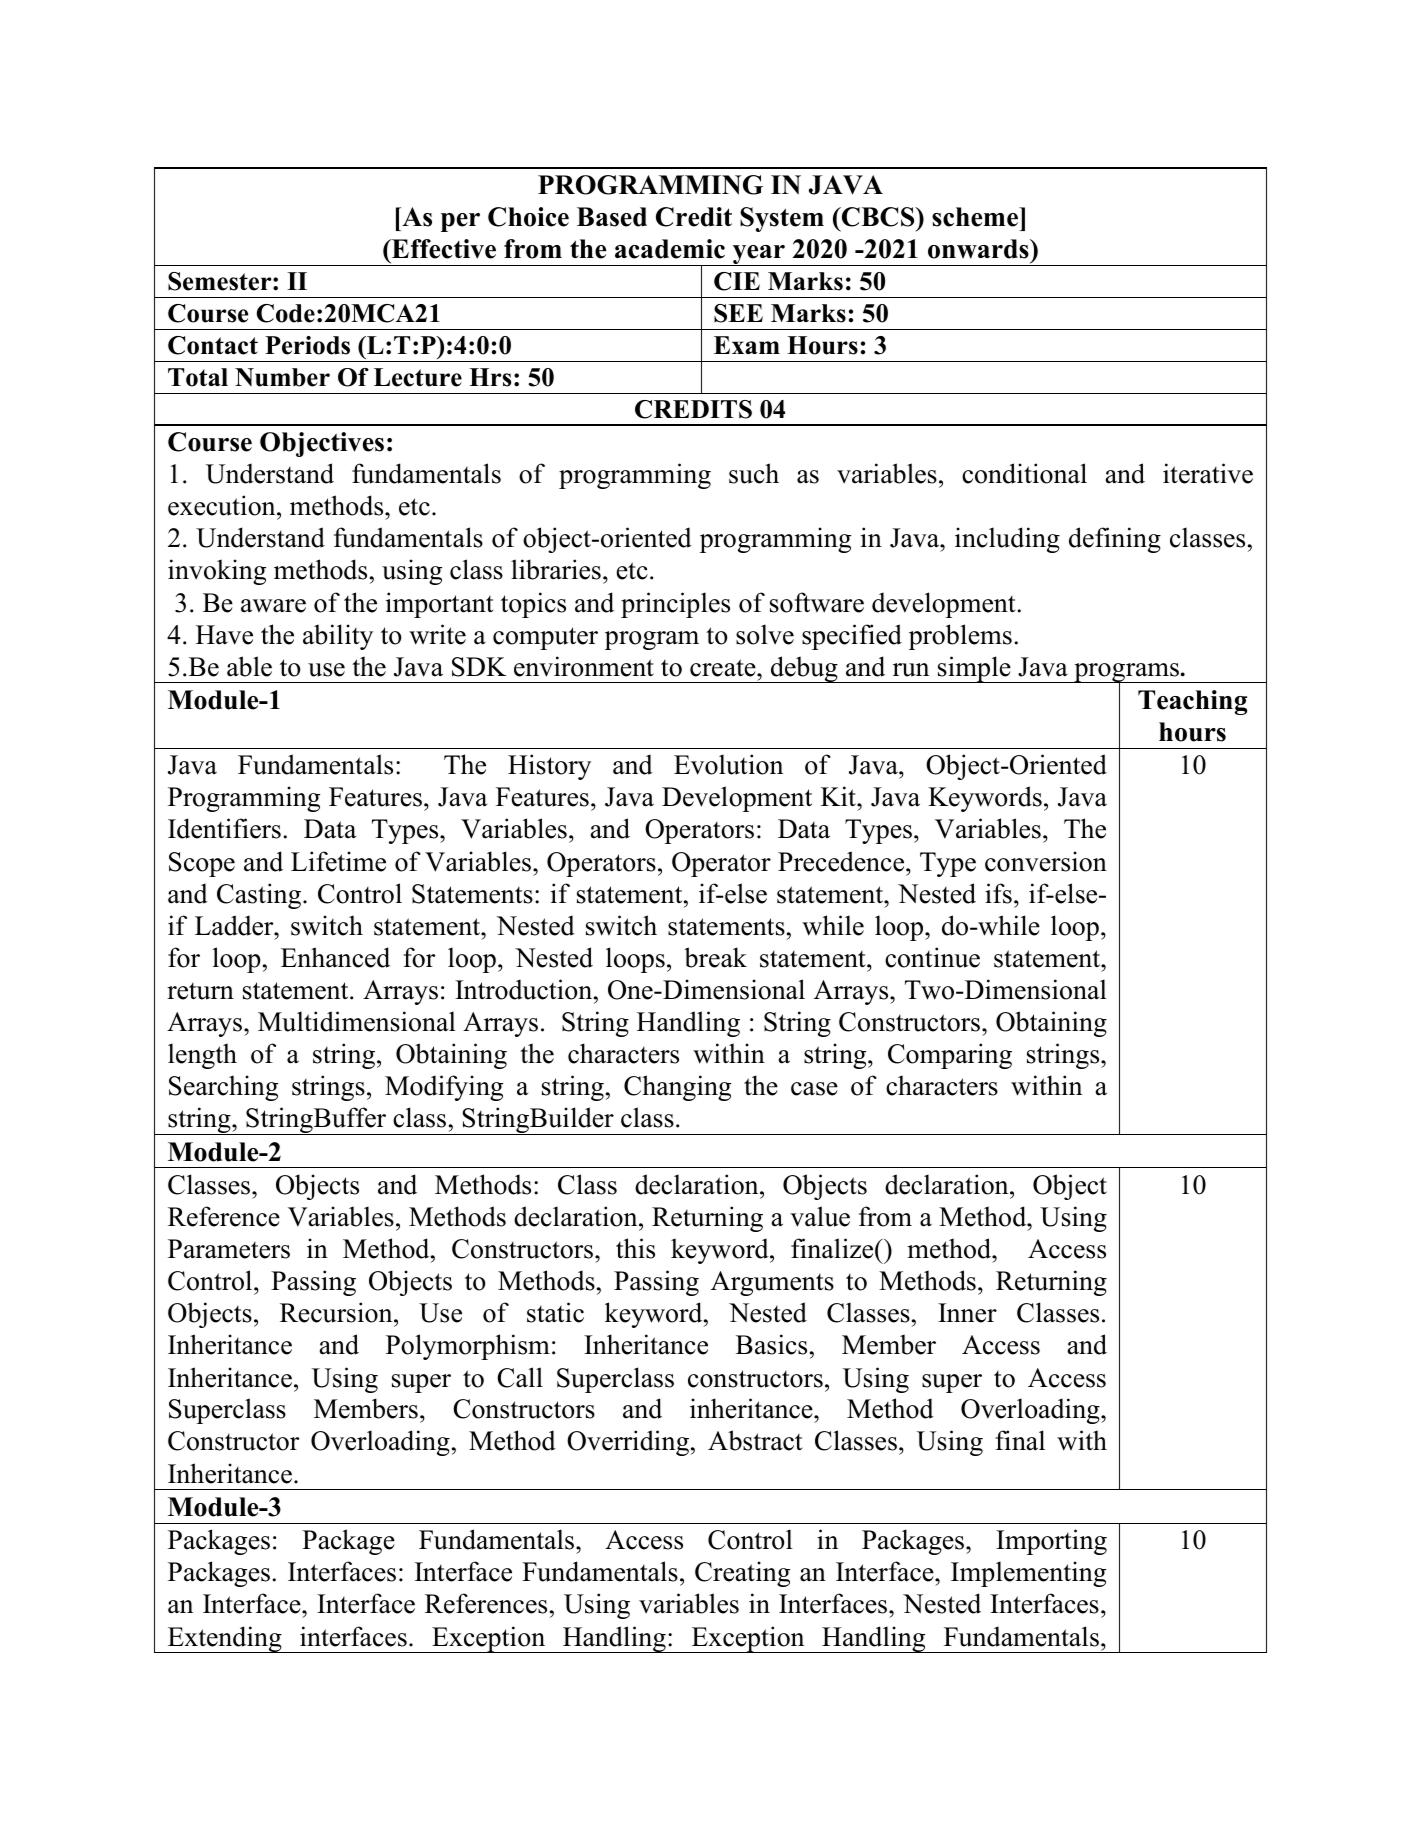  What do you see at coordinates (338, 637) in the screenshot?
I see `ability` at bounding box center [338, 637].
